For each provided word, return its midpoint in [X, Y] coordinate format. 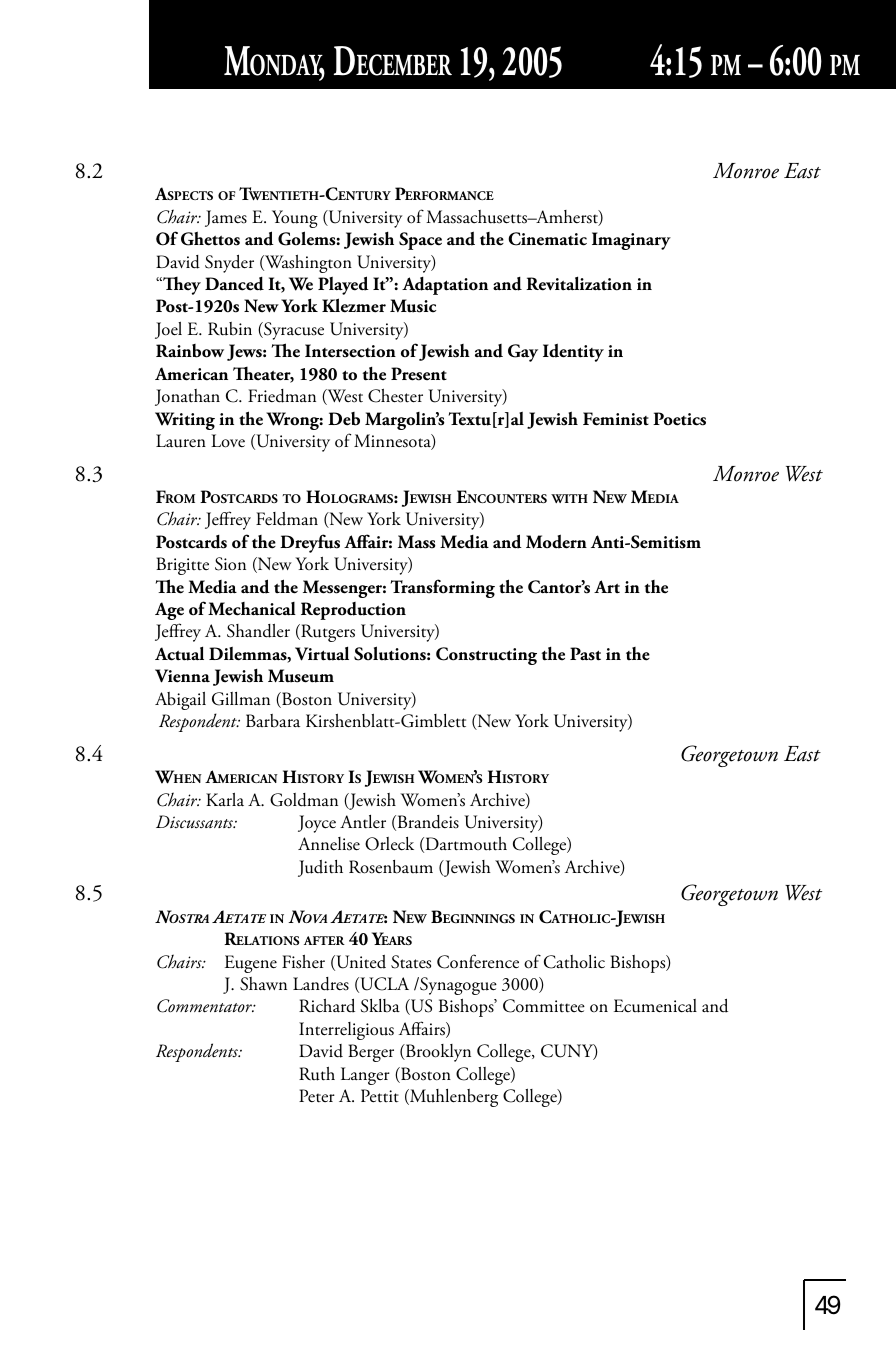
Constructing [486, 656]
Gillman [241, 699]
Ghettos [210, 238]
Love [228, 441]
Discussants [196, 822]
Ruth [317, 1074]
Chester [395, 396]
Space [420, 241]
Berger [371, 1053]
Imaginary [631, 241]
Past [585, 654]
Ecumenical [655, 1006]
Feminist [616, 419]
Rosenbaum [391, 867]
